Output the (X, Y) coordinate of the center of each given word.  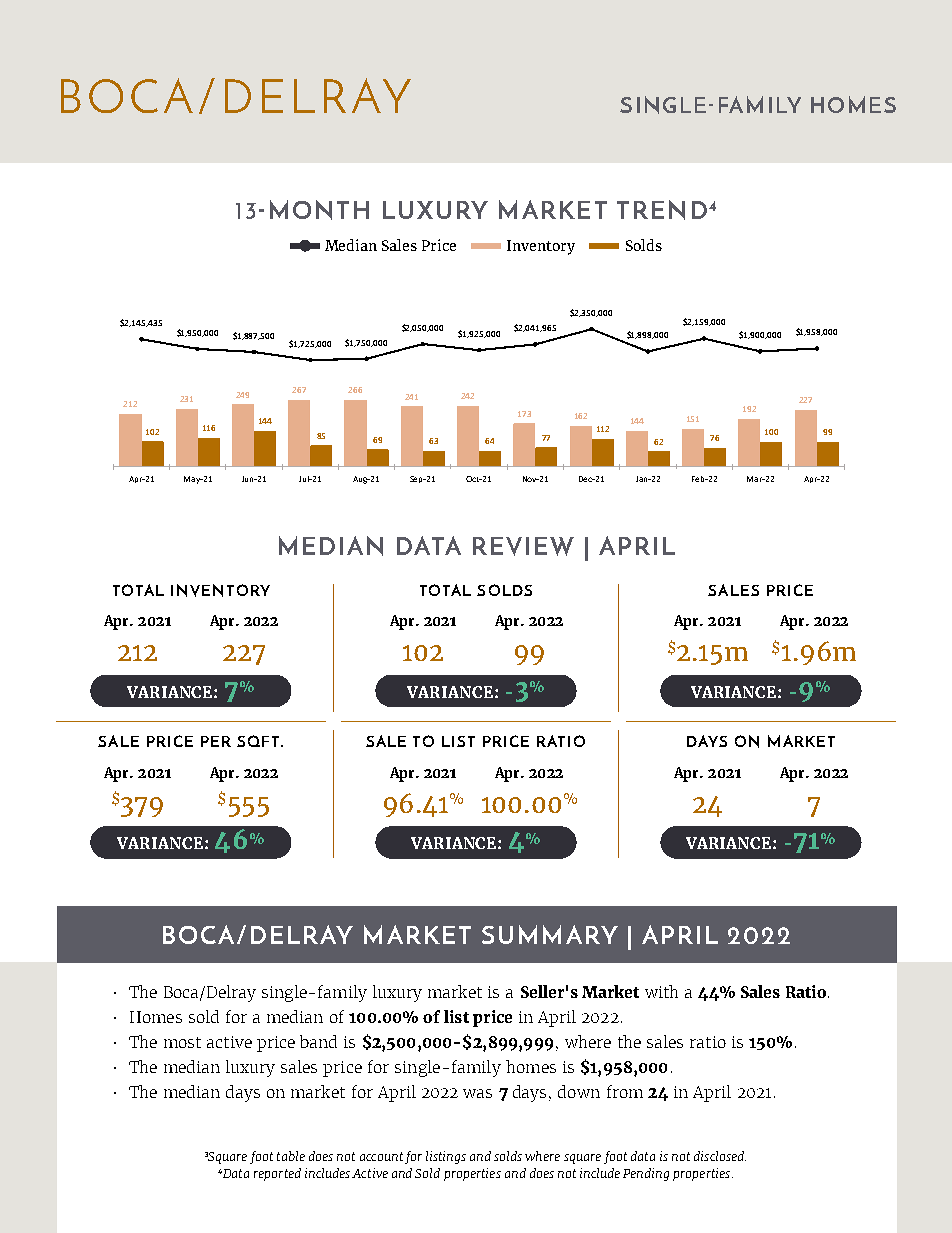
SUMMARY (550, 934)
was (477, 1093)
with (661, 991)
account (381, 1156)
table (291, 1156)
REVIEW (523, 546)
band (318, 1041)
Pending (646, 1174)
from (625, 1091)
